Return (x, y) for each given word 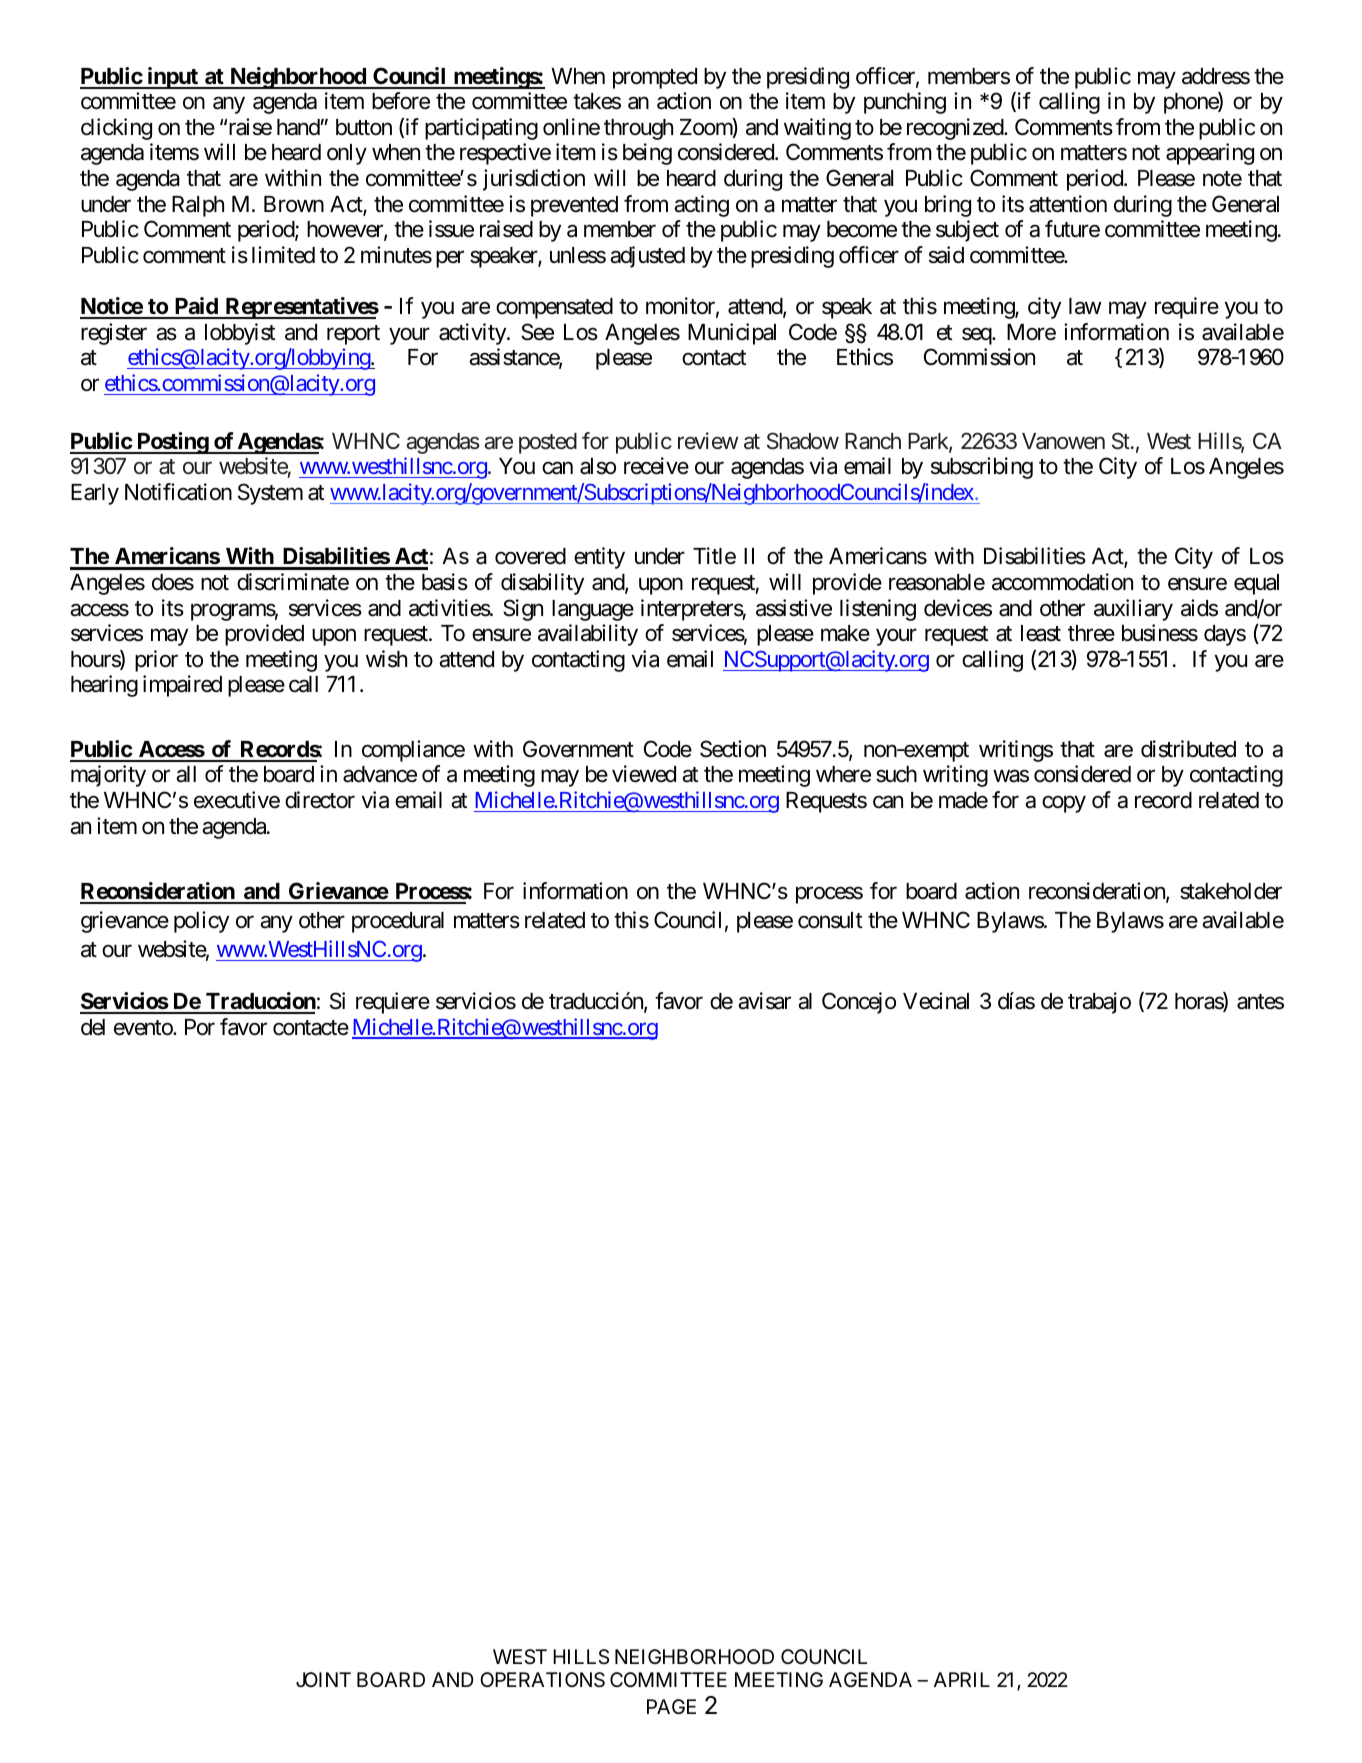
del (93, 1027)
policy (201, 922)
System (270, 494)
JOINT (323, 1679)
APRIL (962, 1679)
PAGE (671, 1706)
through (638, 129)
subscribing (982, 468)
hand (298, 127)
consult (830, 920)
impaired (182, 686)
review (708, 441)
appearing (1210, 154)
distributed (1188, 749)
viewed (644, 774)
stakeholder (1231, 891)
